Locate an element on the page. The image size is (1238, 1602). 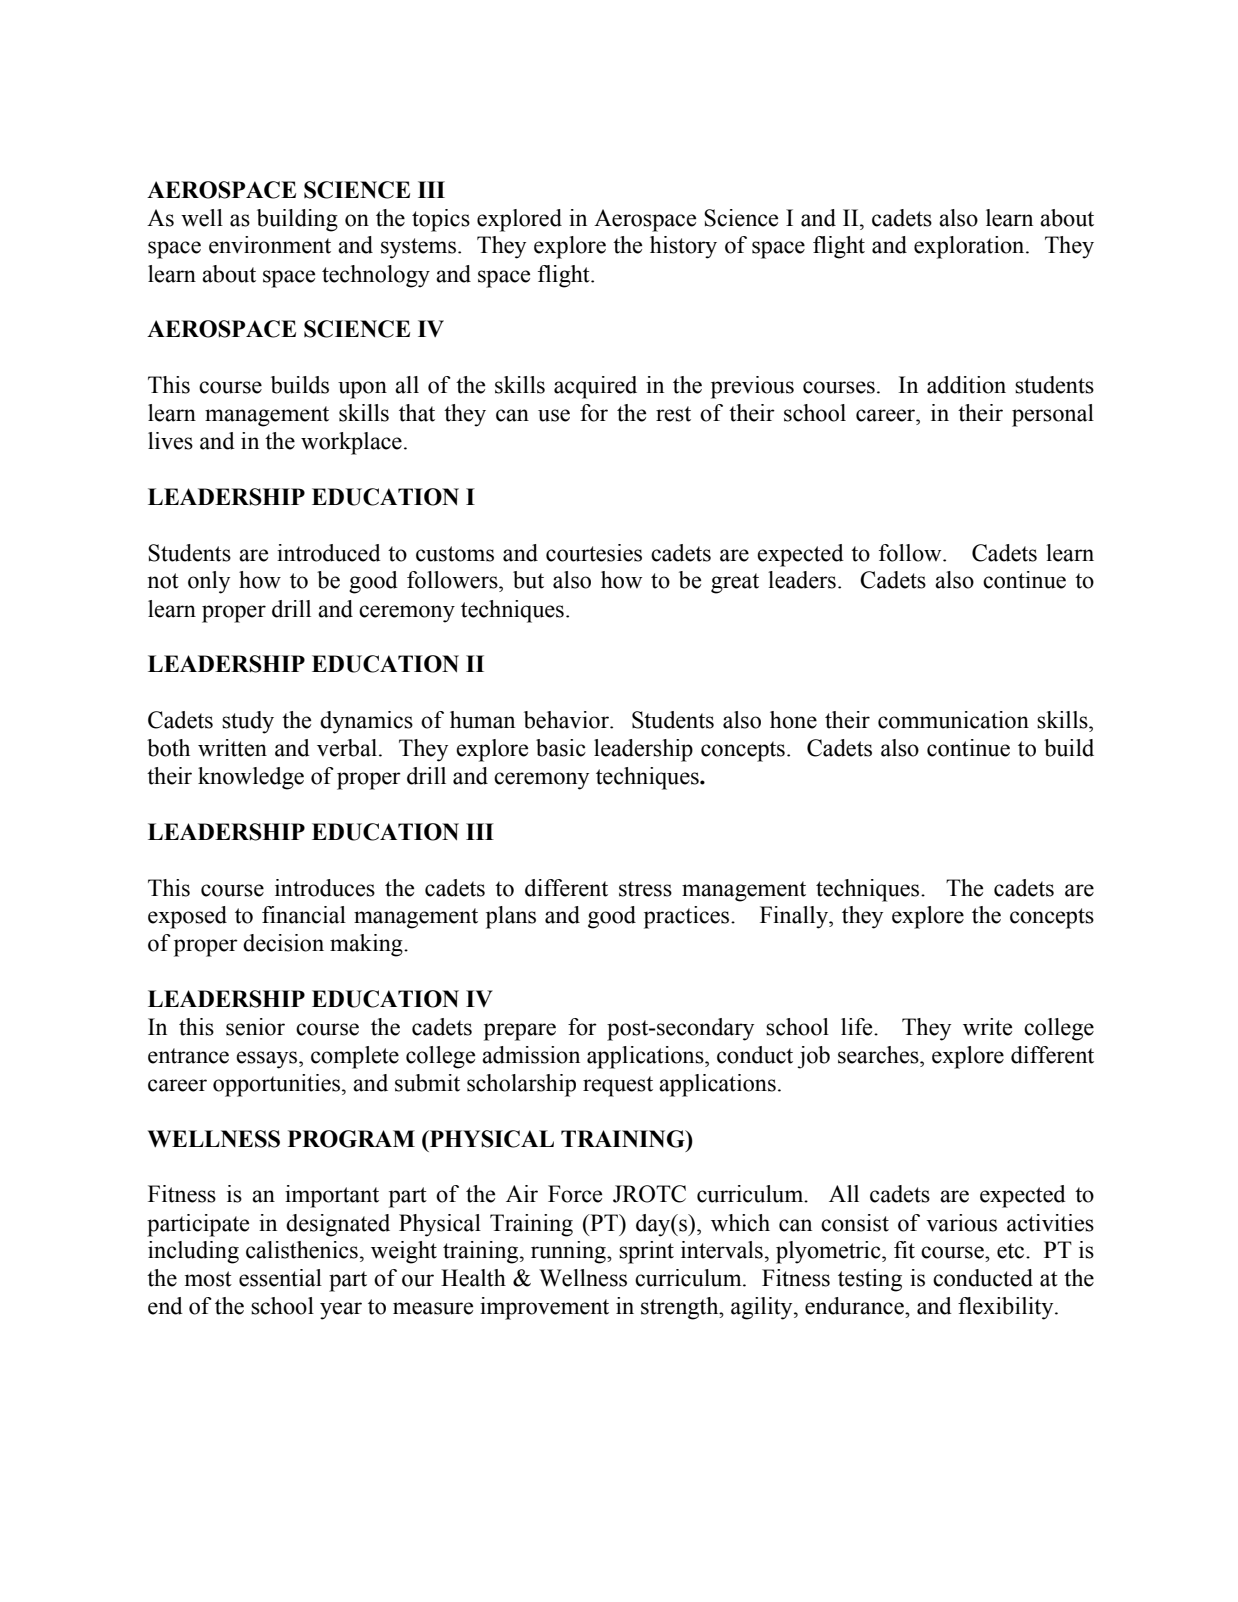
history is located at coordinates (683, 247).
